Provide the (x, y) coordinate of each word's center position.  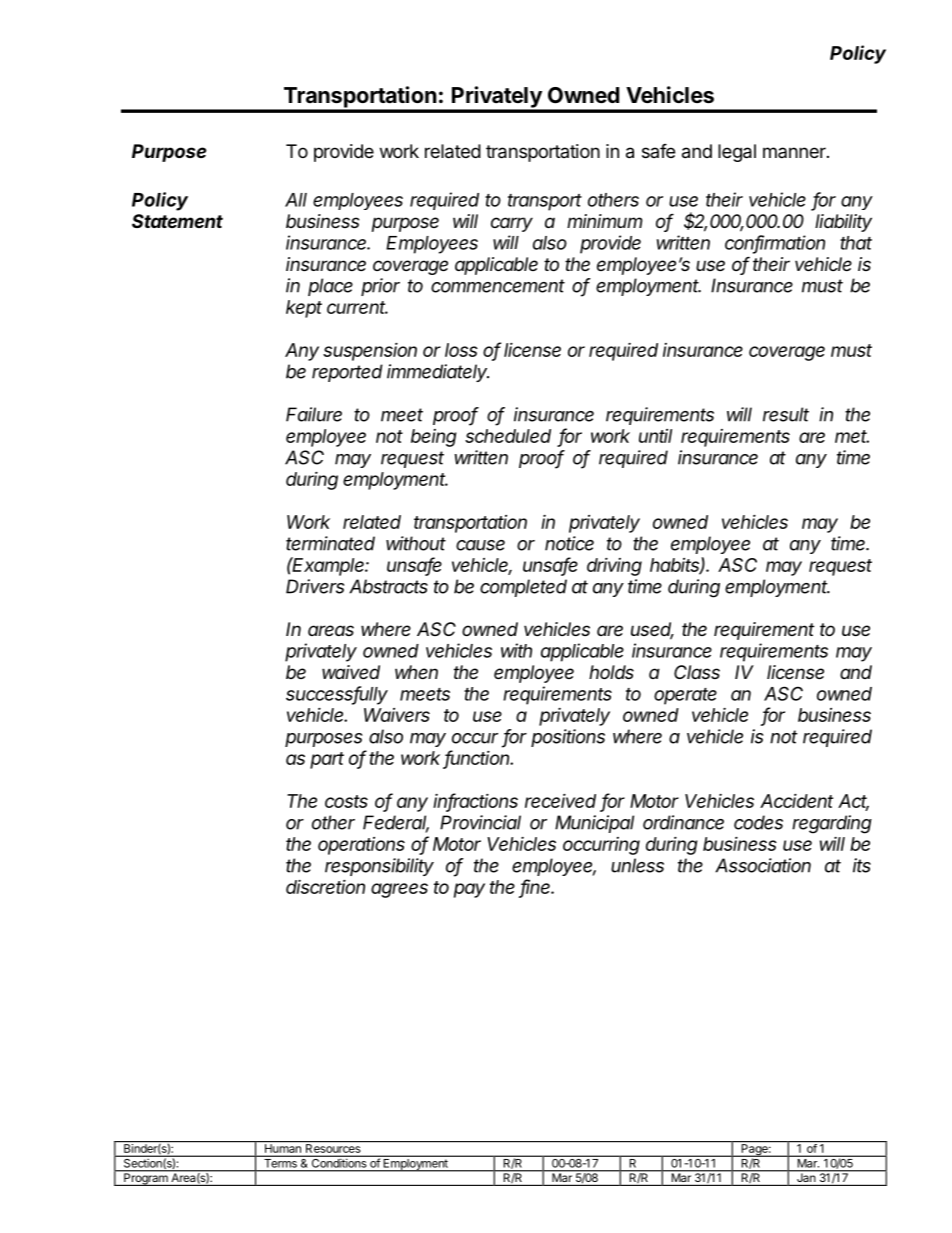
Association (763, 865)
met (852, 436)
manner (795, 152)
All (296, 200)
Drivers (315, 586)
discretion (325, 886)
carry (512, 224)
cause (480, 545)
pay (469, 890)
